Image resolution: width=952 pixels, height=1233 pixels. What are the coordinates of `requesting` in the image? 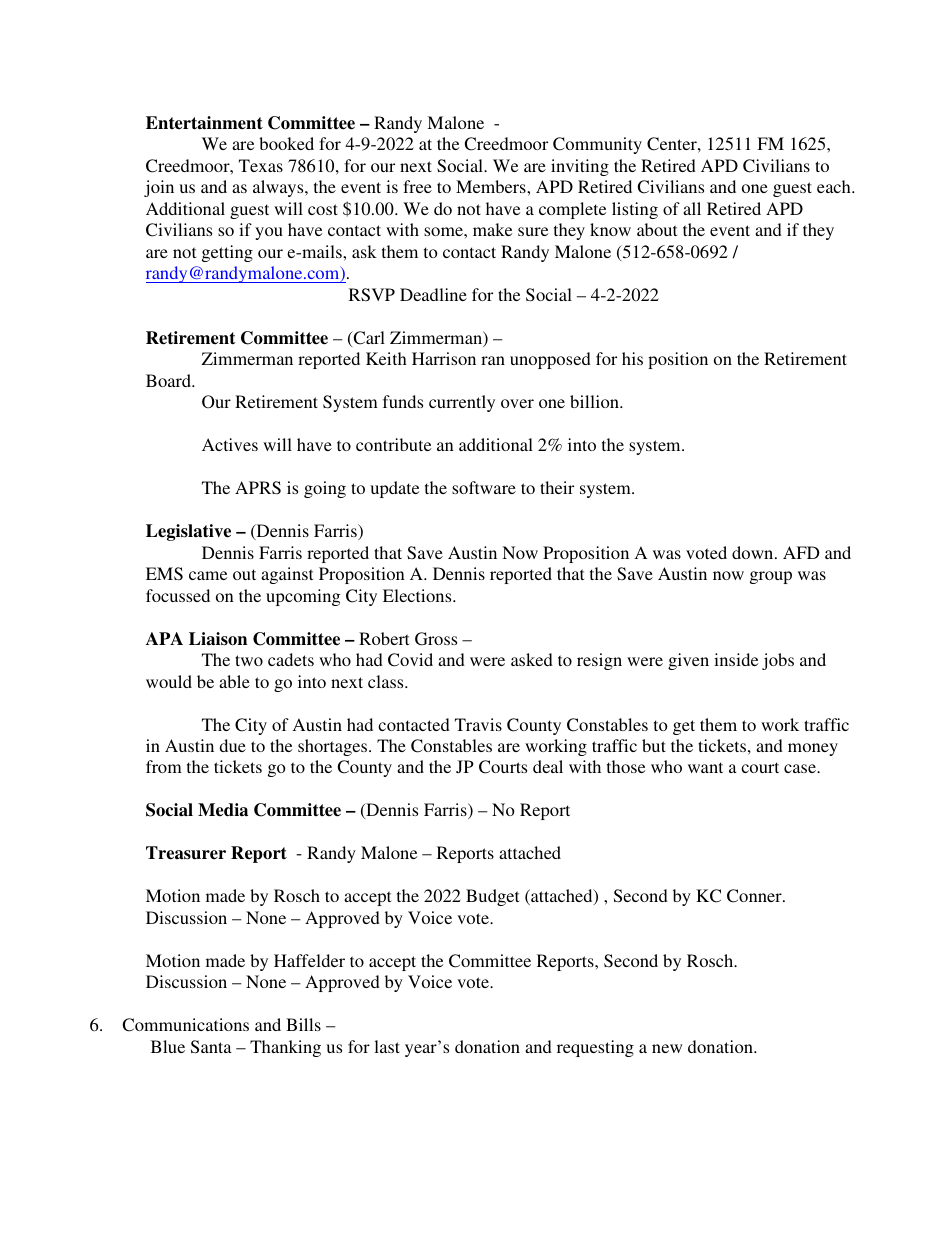 It's located at (595, 1048).
